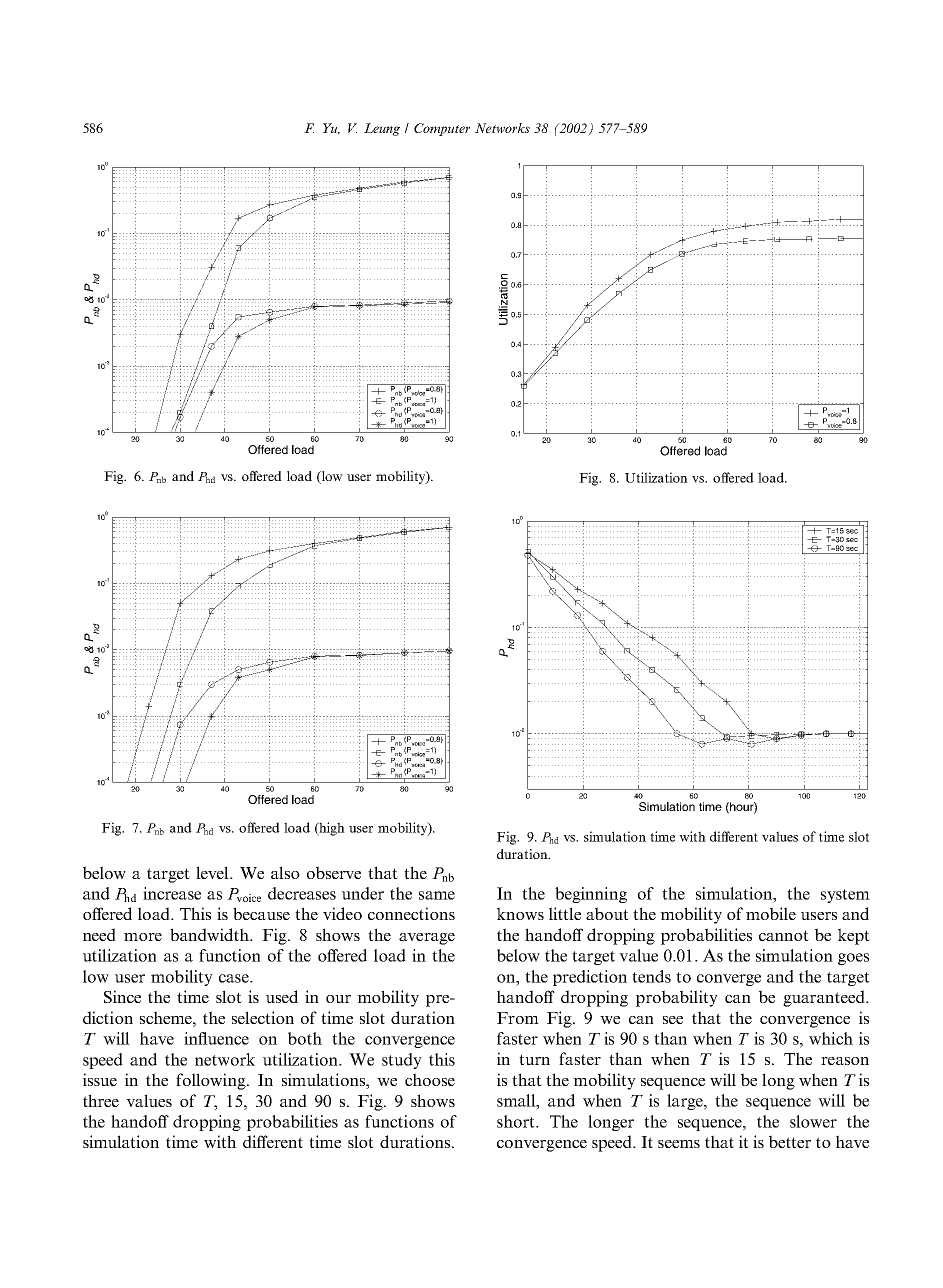  What do you see at coordinates (517, 1121) in the document?
I see `short` at bounding box center [517, 1121].
